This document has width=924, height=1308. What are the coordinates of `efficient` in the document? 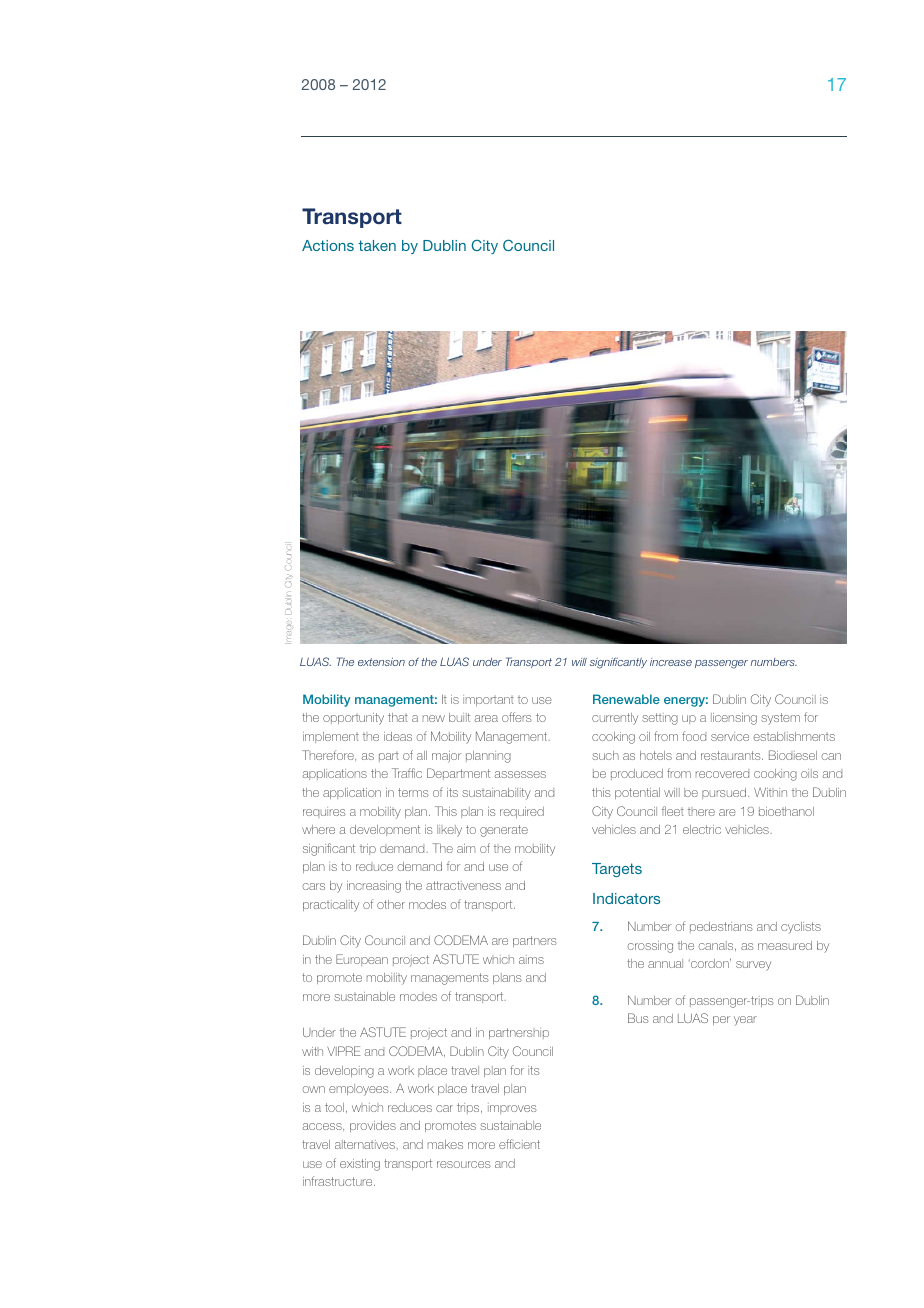 It's located at (519, 1144).
